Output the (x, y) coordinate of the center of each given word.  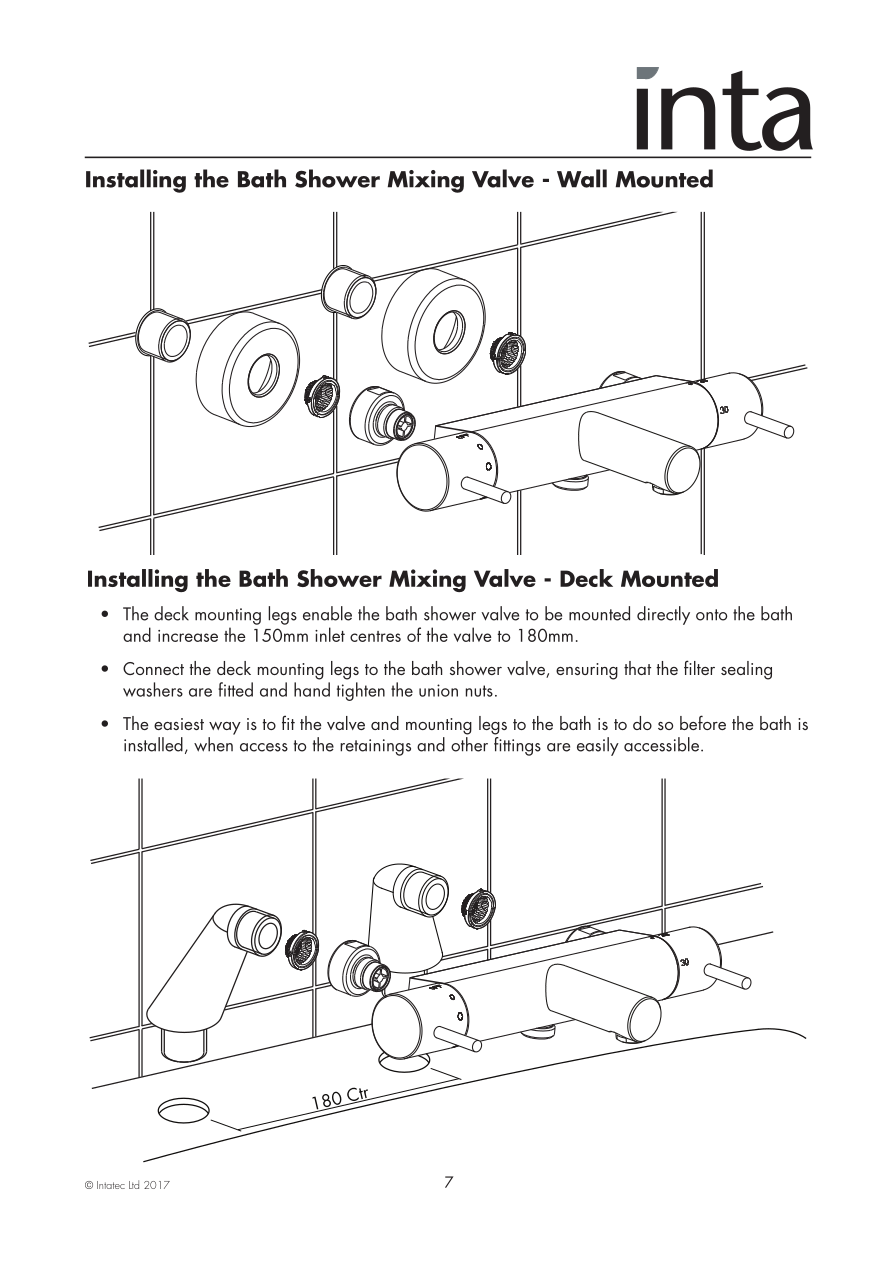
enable (327, 613)
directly (663, 615)
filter (699, 667)
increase (188, 636)
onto (711, 615)
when (213, 744)
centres (375, 636)
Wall (582, 178)
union (438, 690)
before (703, 722)
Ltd (134, 1184)
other (469, 744)
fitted (235, 689)
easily (598, 746)
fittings (517, 745)
